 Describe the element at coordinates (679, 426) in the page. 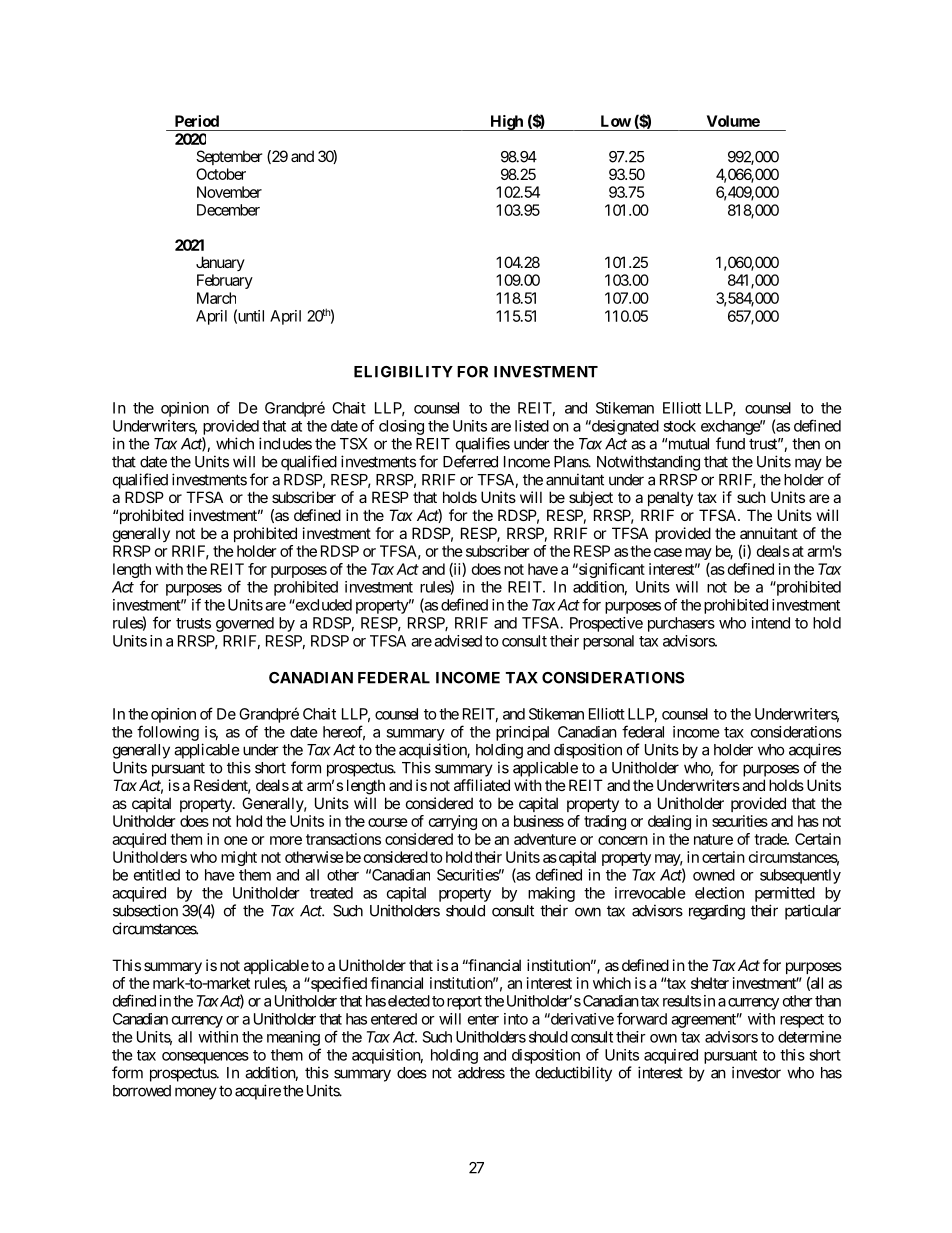

I see `stock` at that location.
